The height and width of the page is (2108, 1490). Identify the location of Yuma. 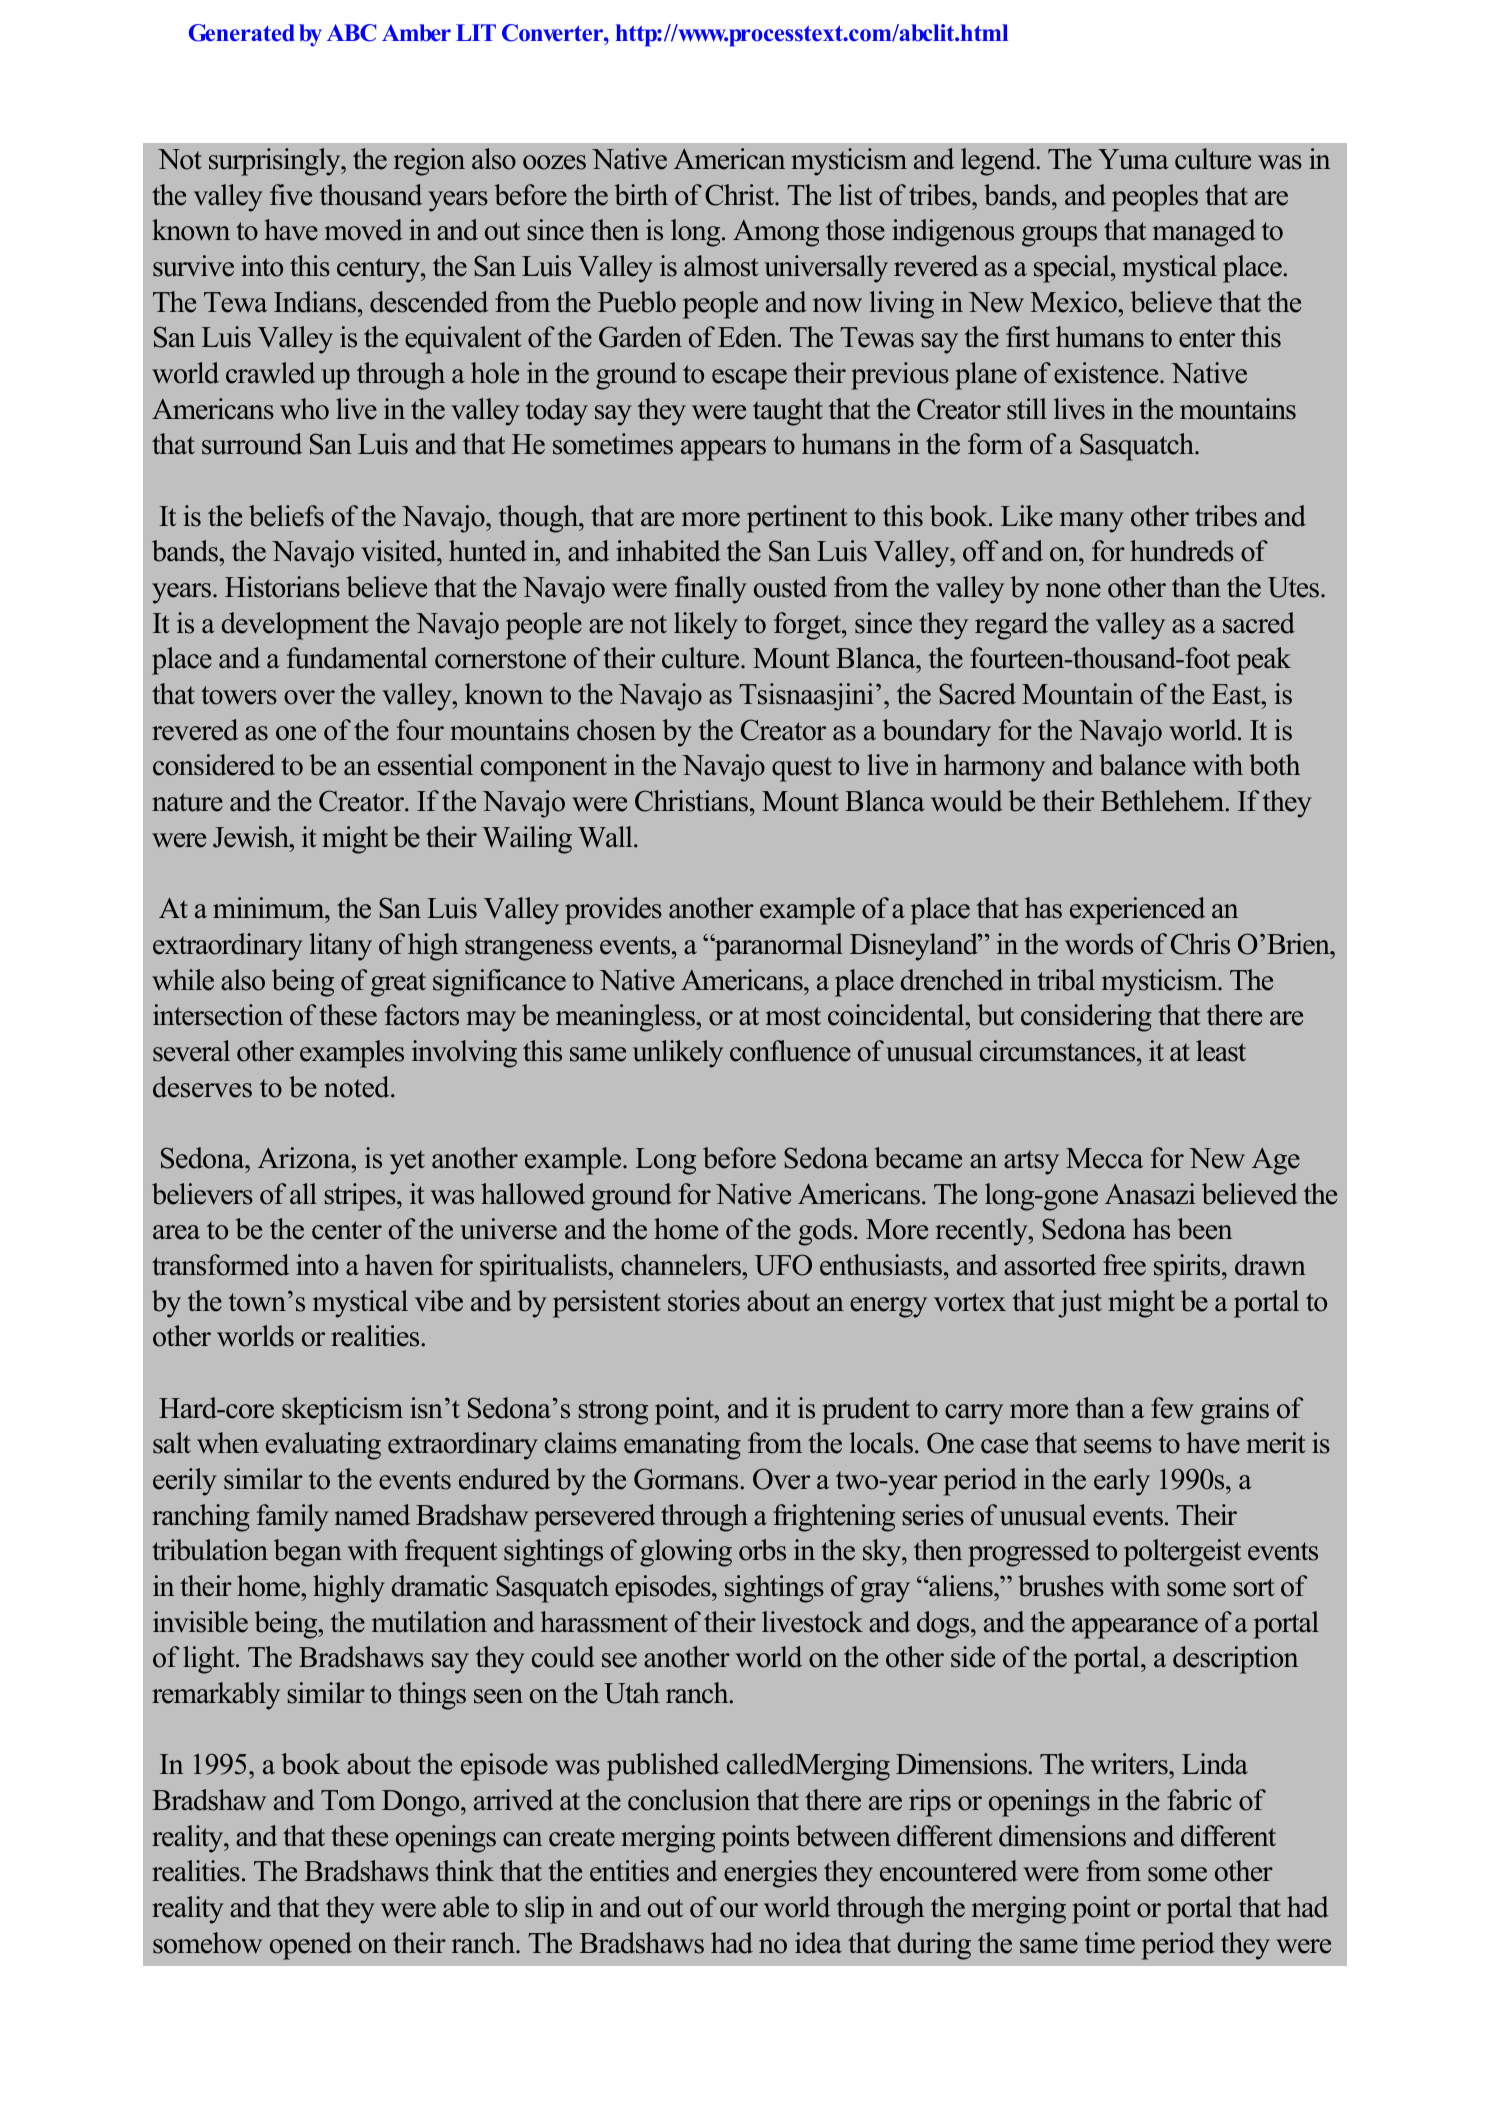
(1133, 159).
